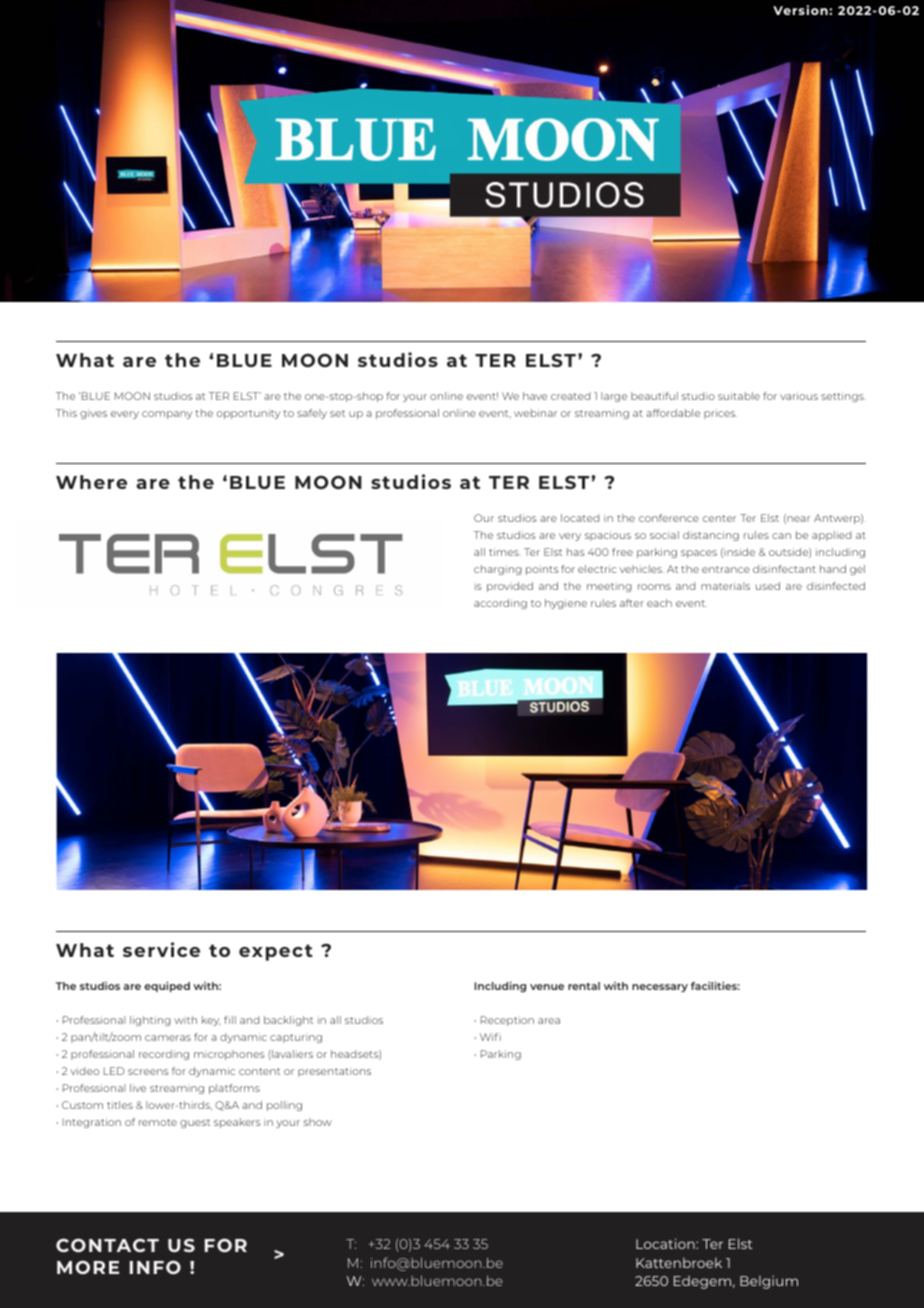  I want to click on have, so click(535, 396).
